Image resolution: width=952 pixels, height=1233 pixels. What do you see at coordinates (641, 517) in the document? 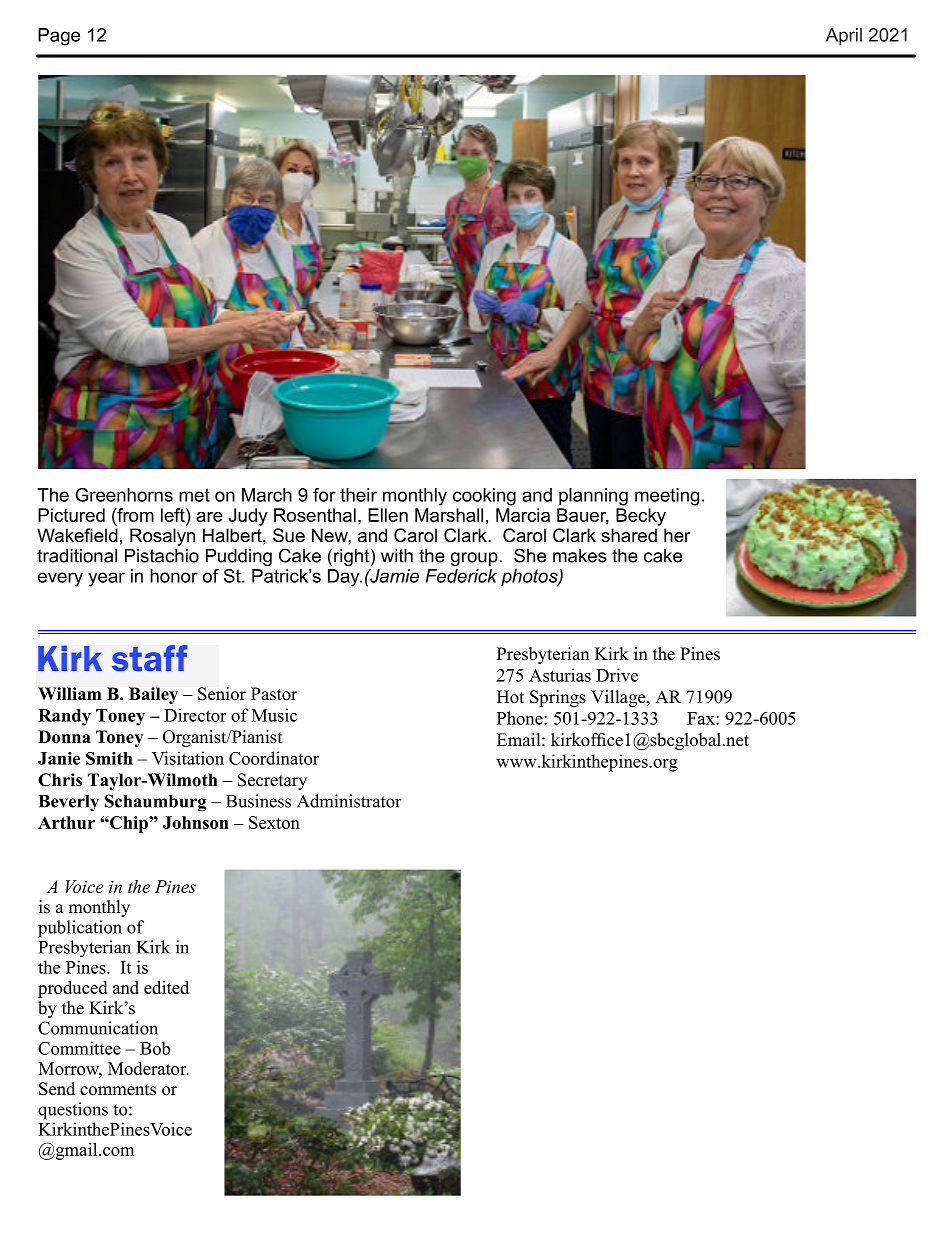
I see `Becky` at bounding box center [641, 517].
